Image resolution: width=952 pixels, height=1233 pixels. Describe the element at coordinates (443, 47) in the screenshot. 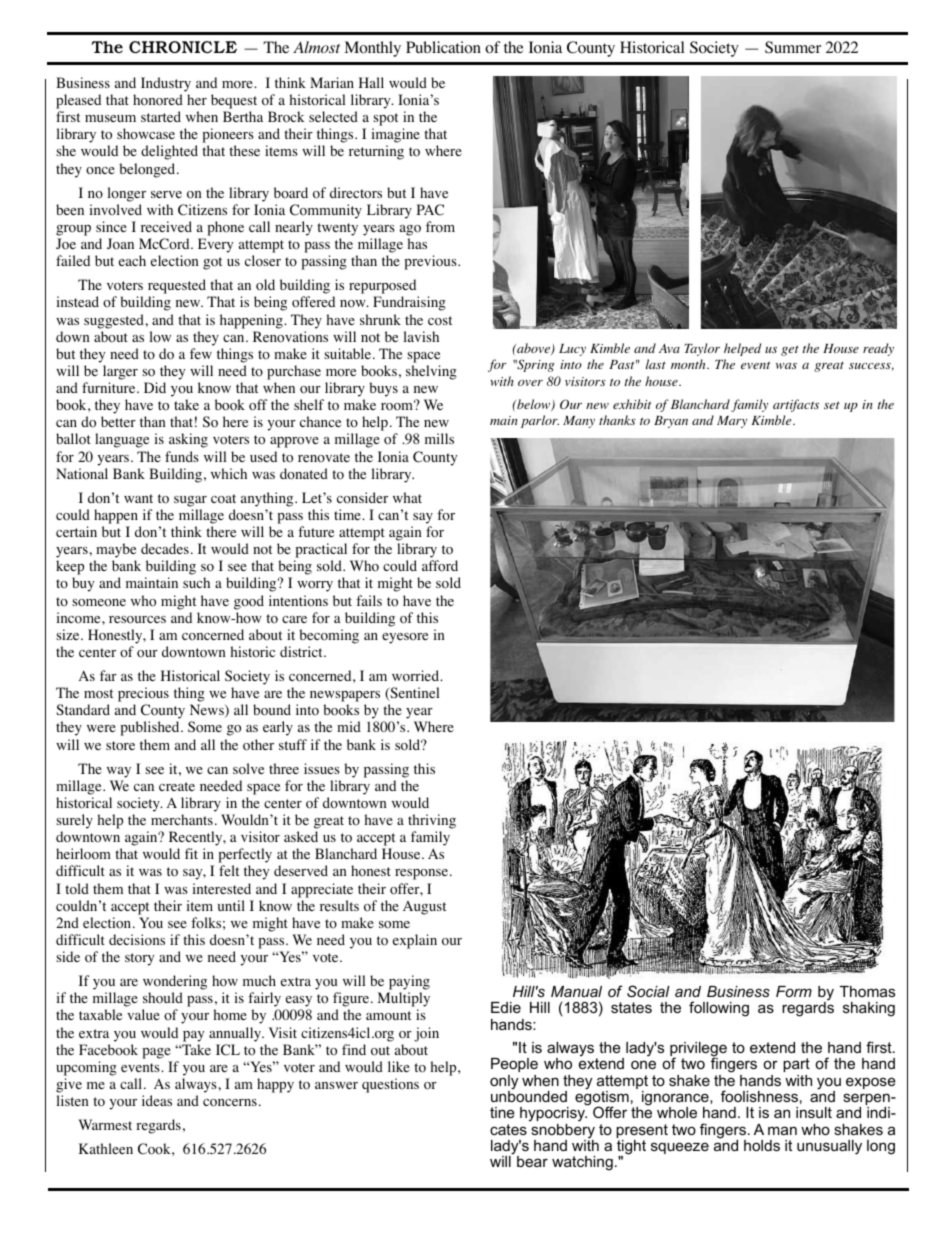

I see `Publication` at that location.
